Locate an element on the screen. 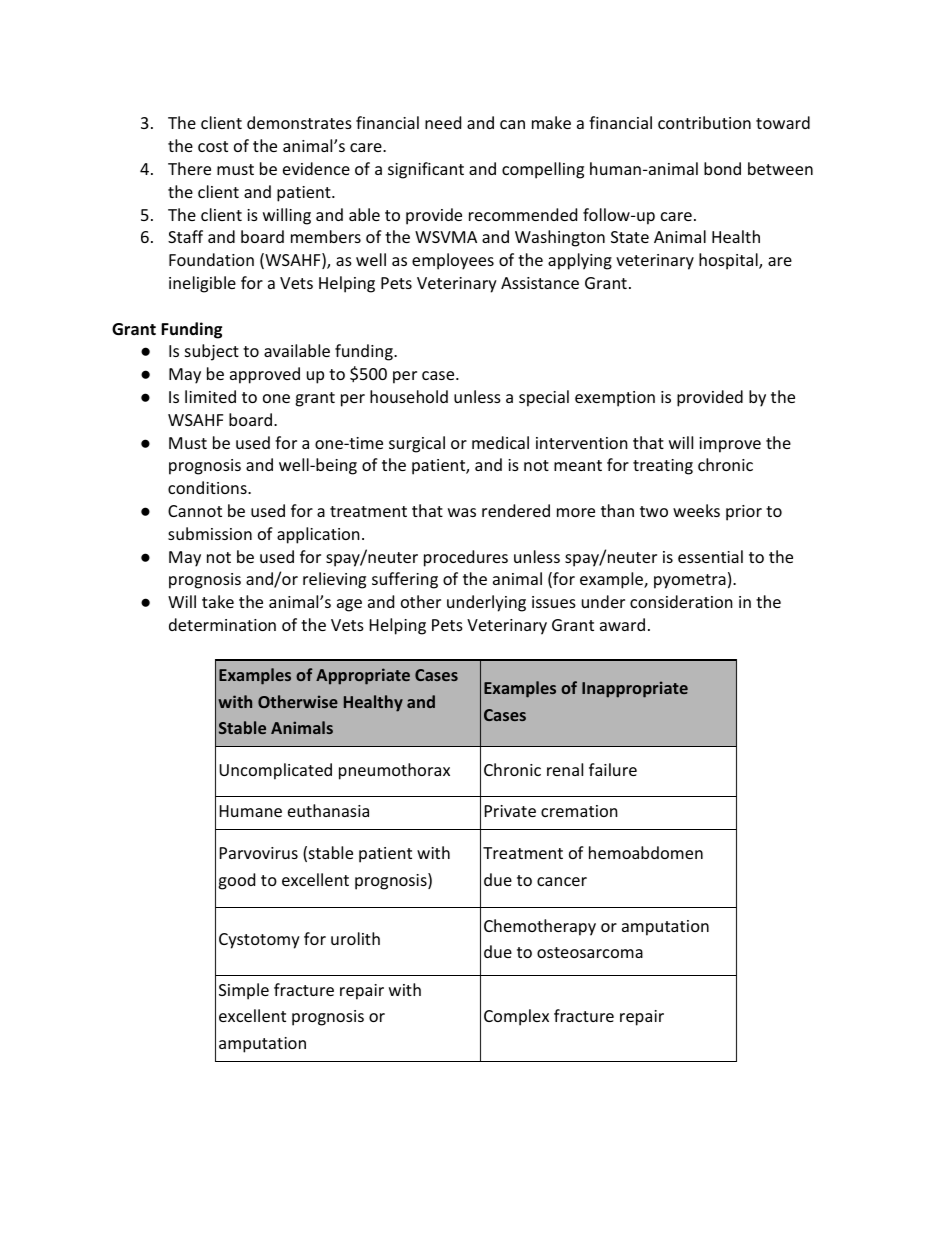 Image resolution: width=952 pixels, height=1233 pixels. consideration is located at coordinates (681, 601).
